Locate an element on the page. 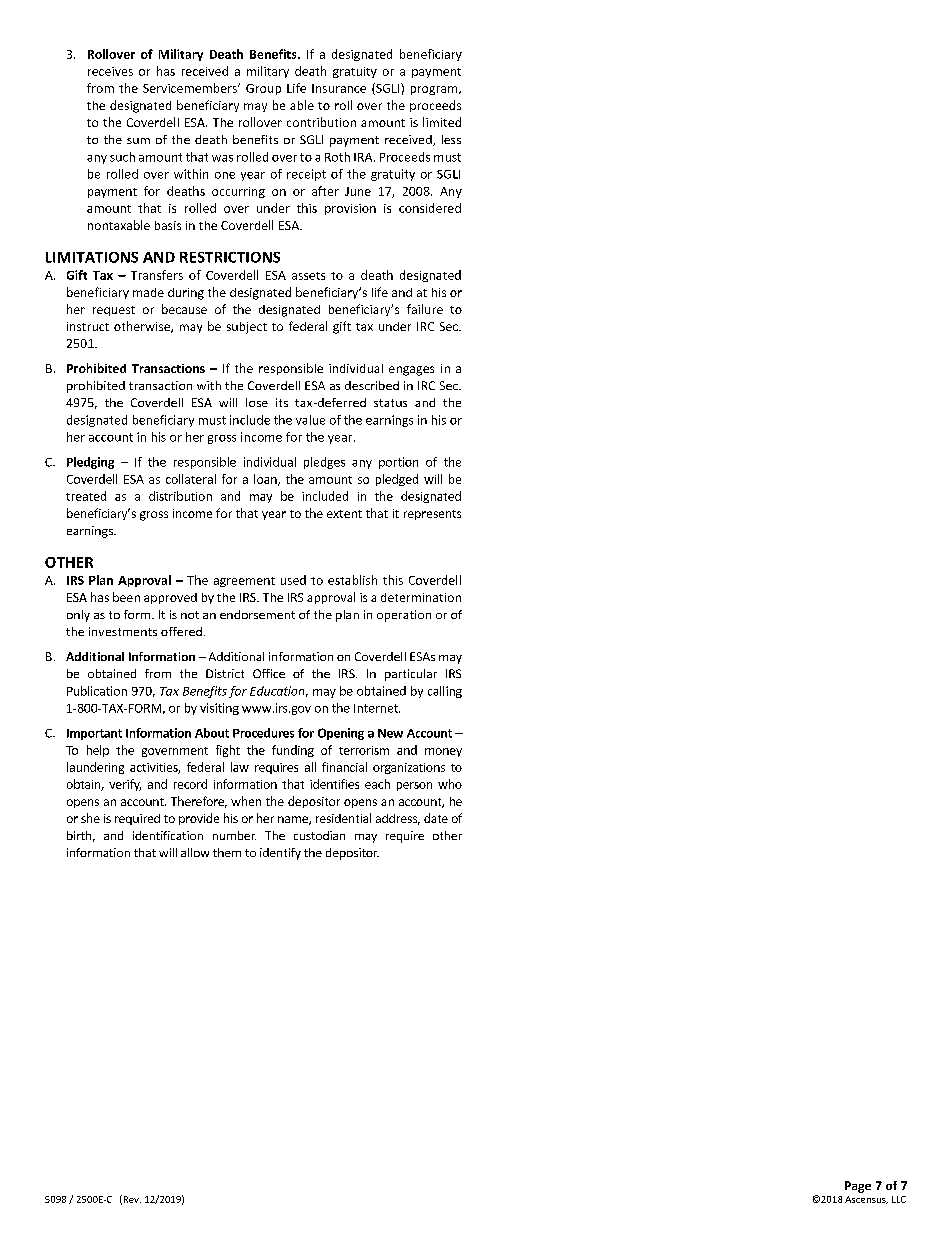  date is located at coordinates (436, 818).
